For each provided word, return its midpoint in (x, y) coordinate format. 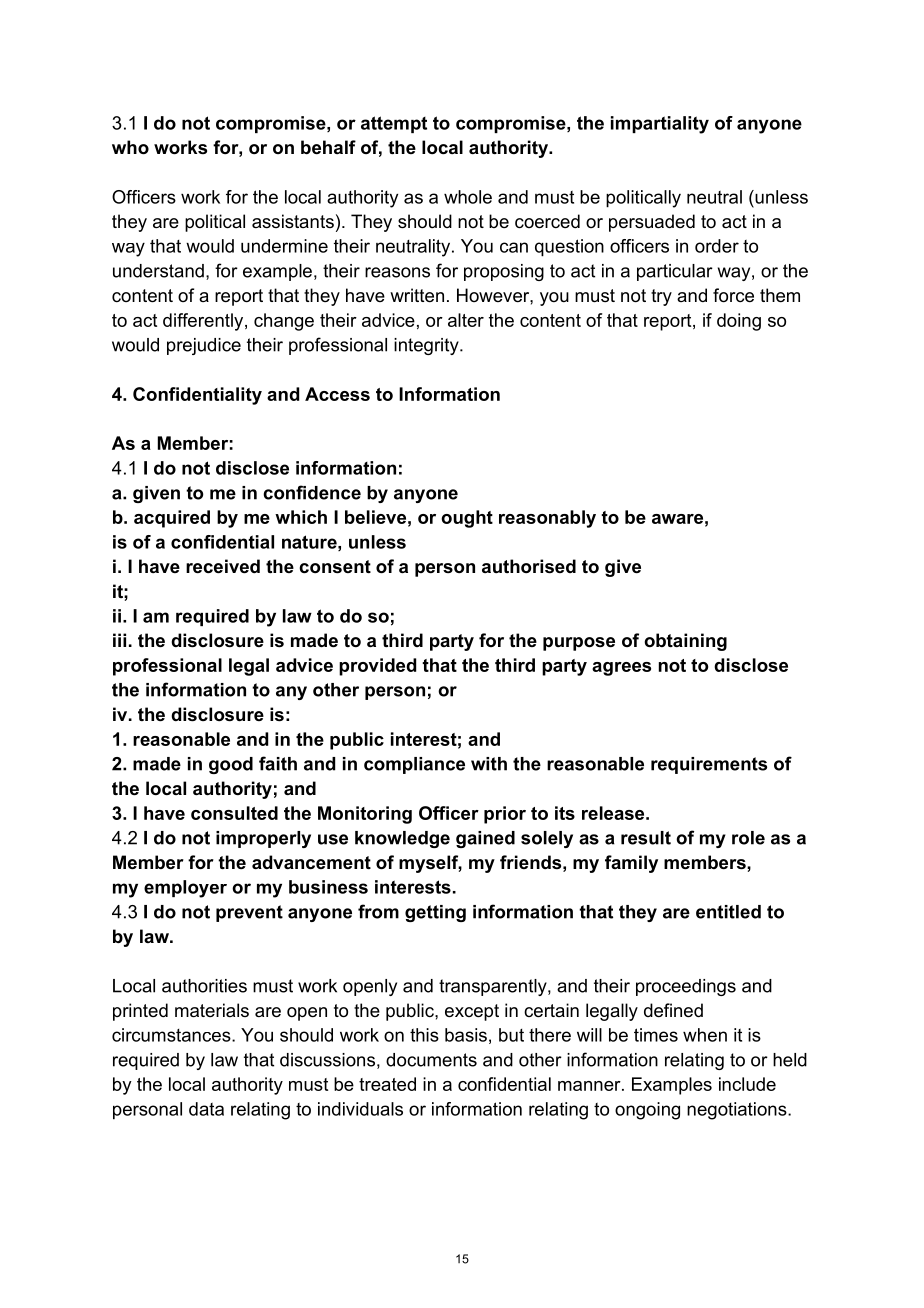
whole (468, 197)
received (223, 566)
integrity (427, 346)
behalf (328, 147)
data (206, 1109)
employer (185, 889)
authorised (529, 566)
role (748, 838)
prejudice (204, 346)
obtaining (685, 642)
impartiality (660, 125)
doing (739, 322)
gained (485, 839)
